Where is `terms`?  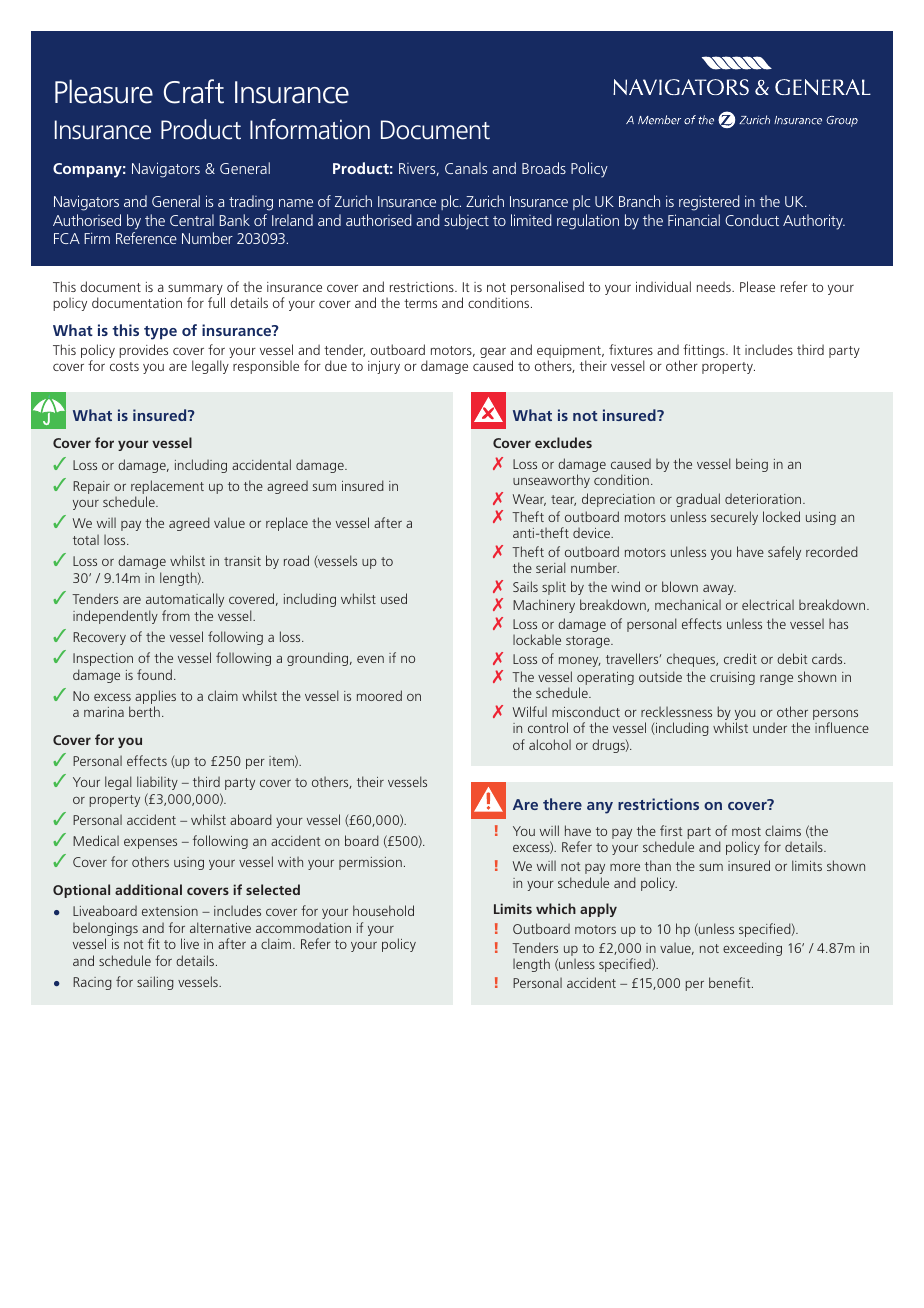
terms is located at coordinates (420, 303).
